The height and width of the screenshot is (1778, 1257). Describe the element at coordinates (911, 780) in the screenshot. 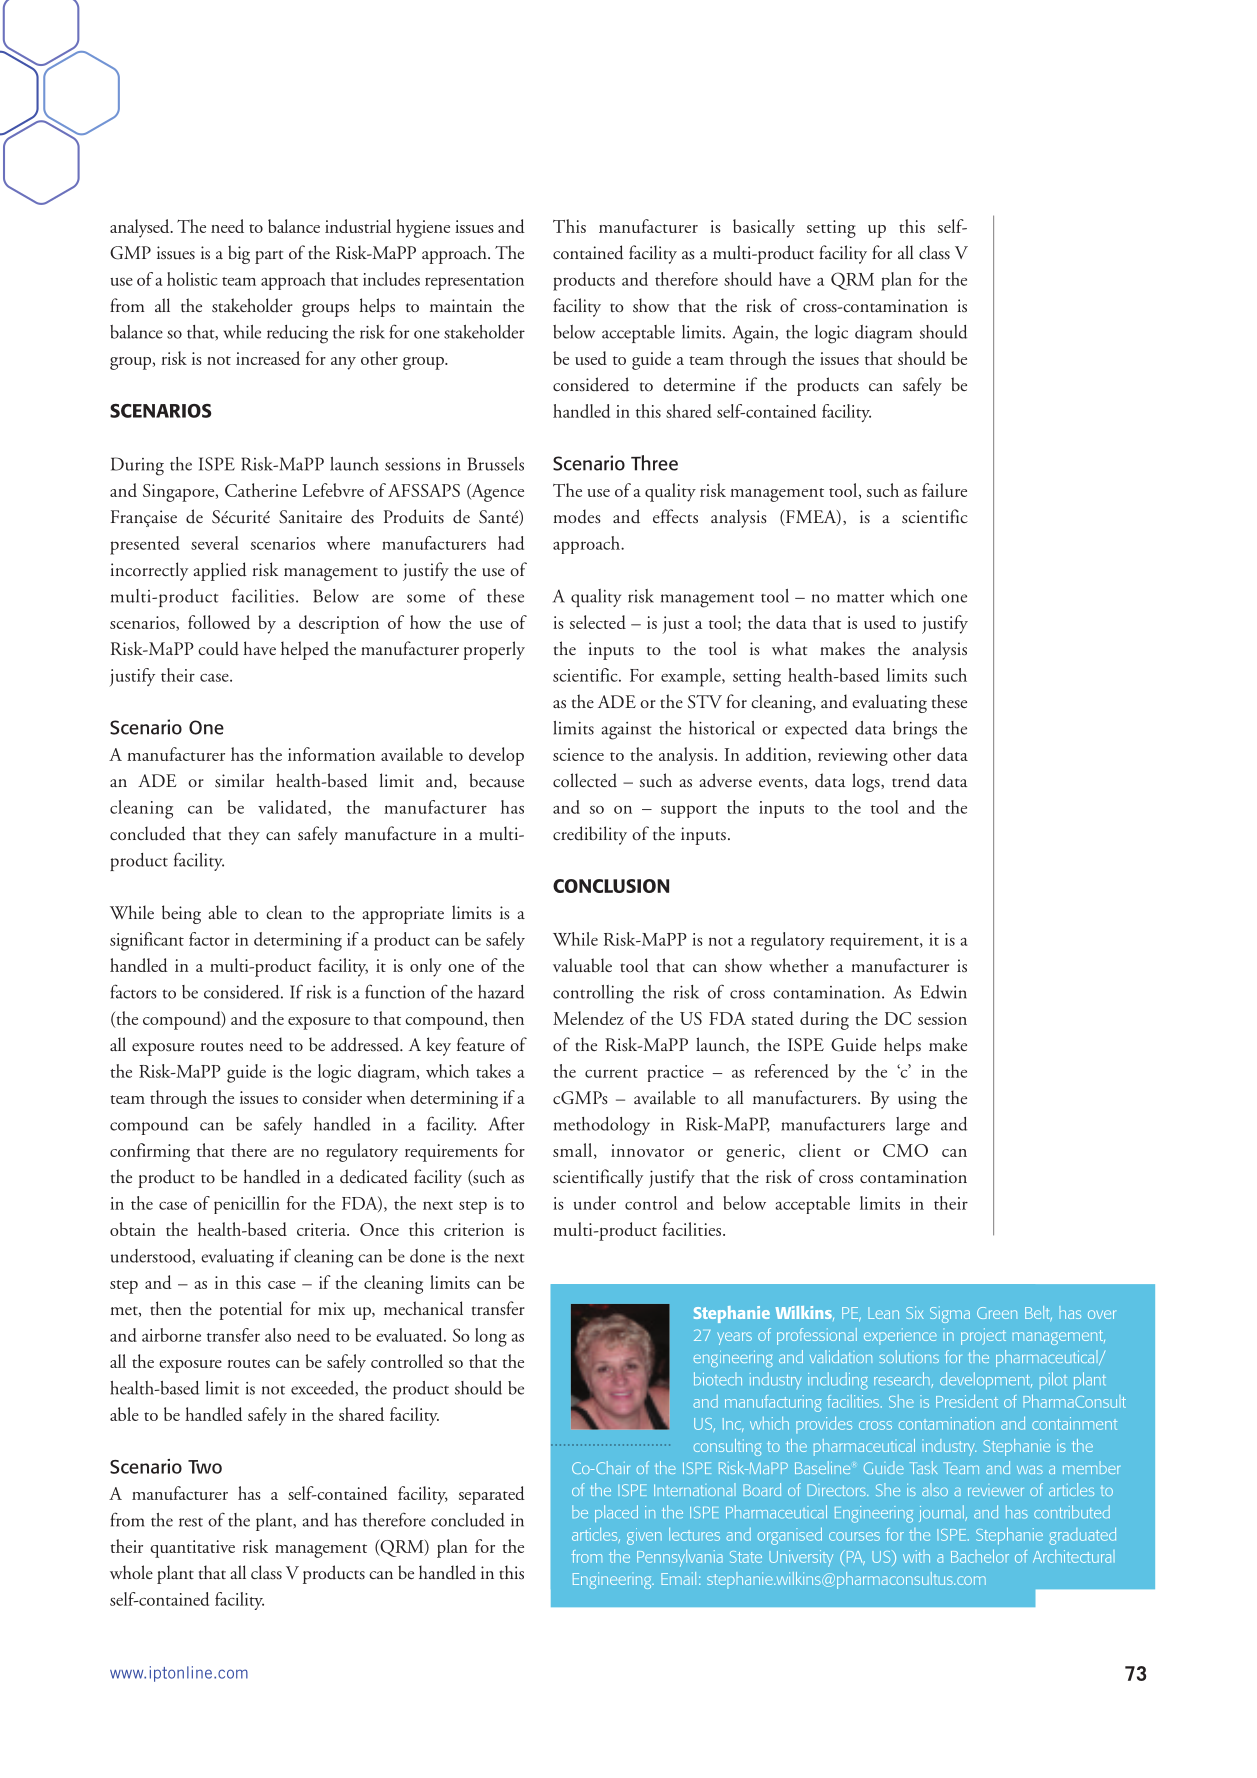

I see `trend` at that location.
